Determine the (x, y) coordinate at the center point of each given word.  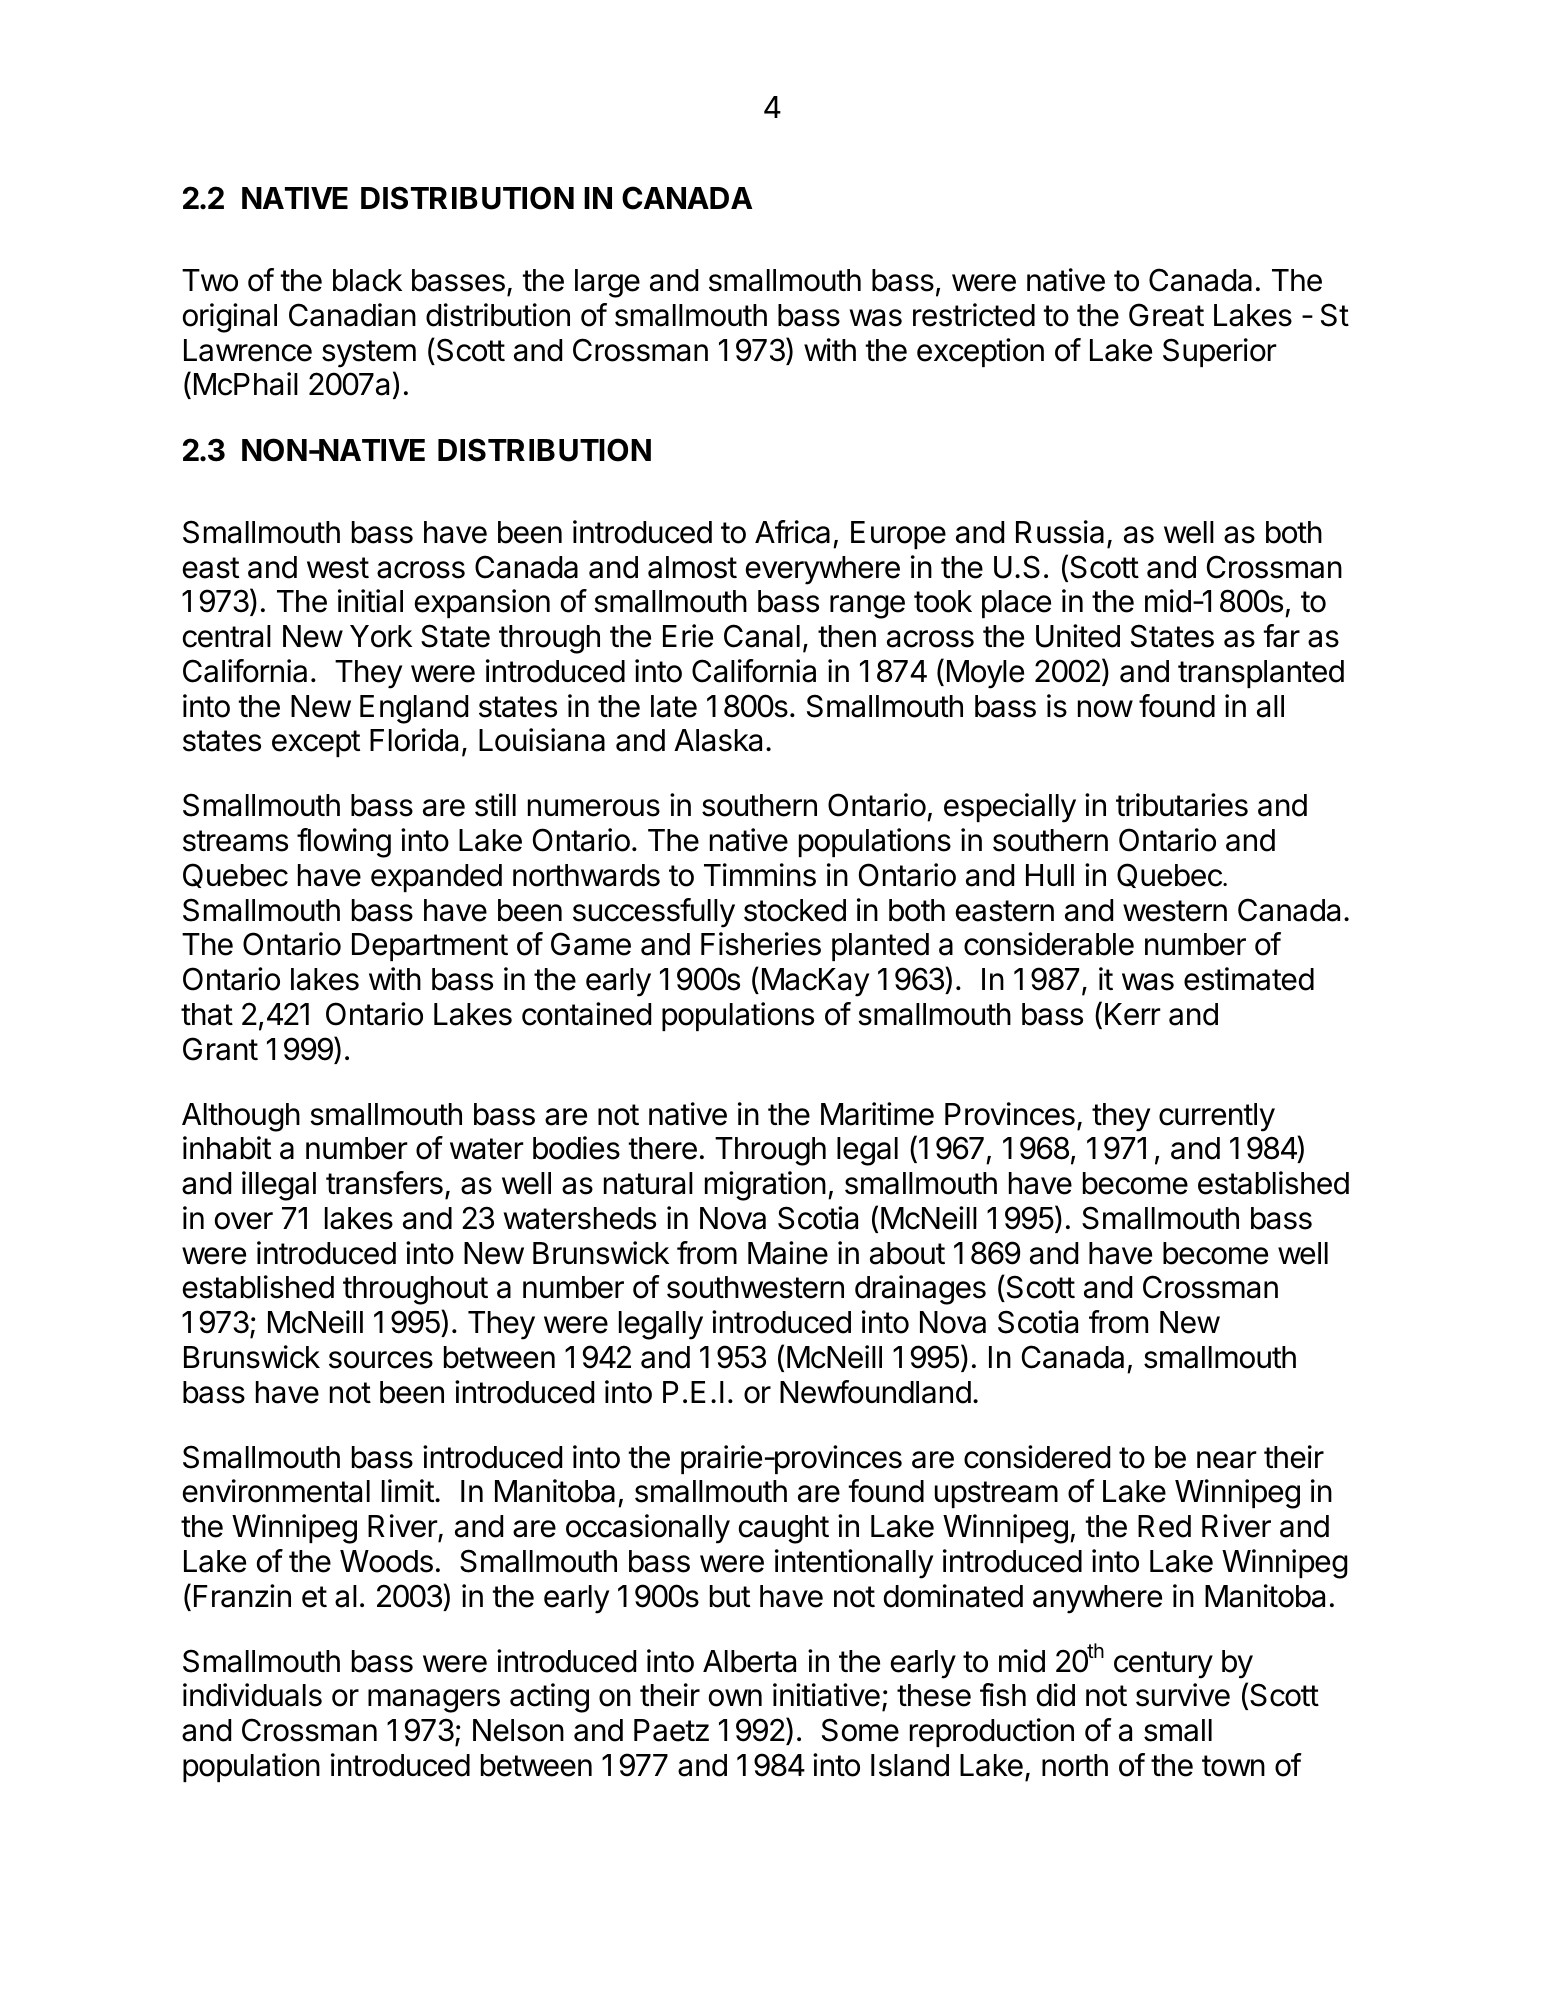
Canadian (352, 315)
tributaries (1182, 805)
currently (1217, 1117)
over (244, 1221)
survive (1183, 1695)
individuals (252, 1695)
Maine (788, 1253)
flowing (344, 843)
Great (1166, 315)
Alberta (749, 1661)
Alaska (718, 740)
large (607, 283)
